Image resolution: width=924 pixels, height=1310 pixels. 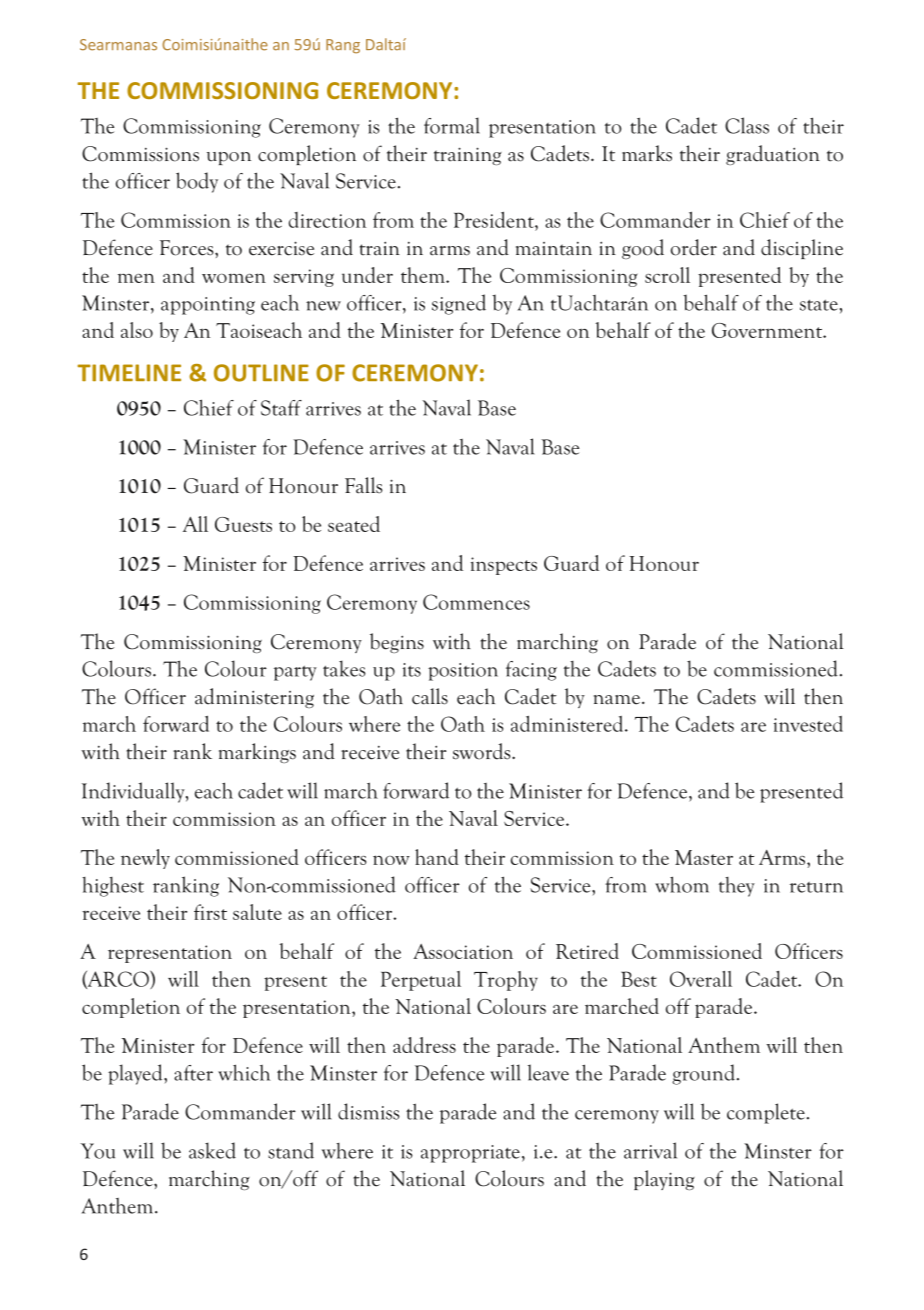 What do you see at coordinates (747, 125) in the document?
I see `Class` at bounding box center [747, 125].
